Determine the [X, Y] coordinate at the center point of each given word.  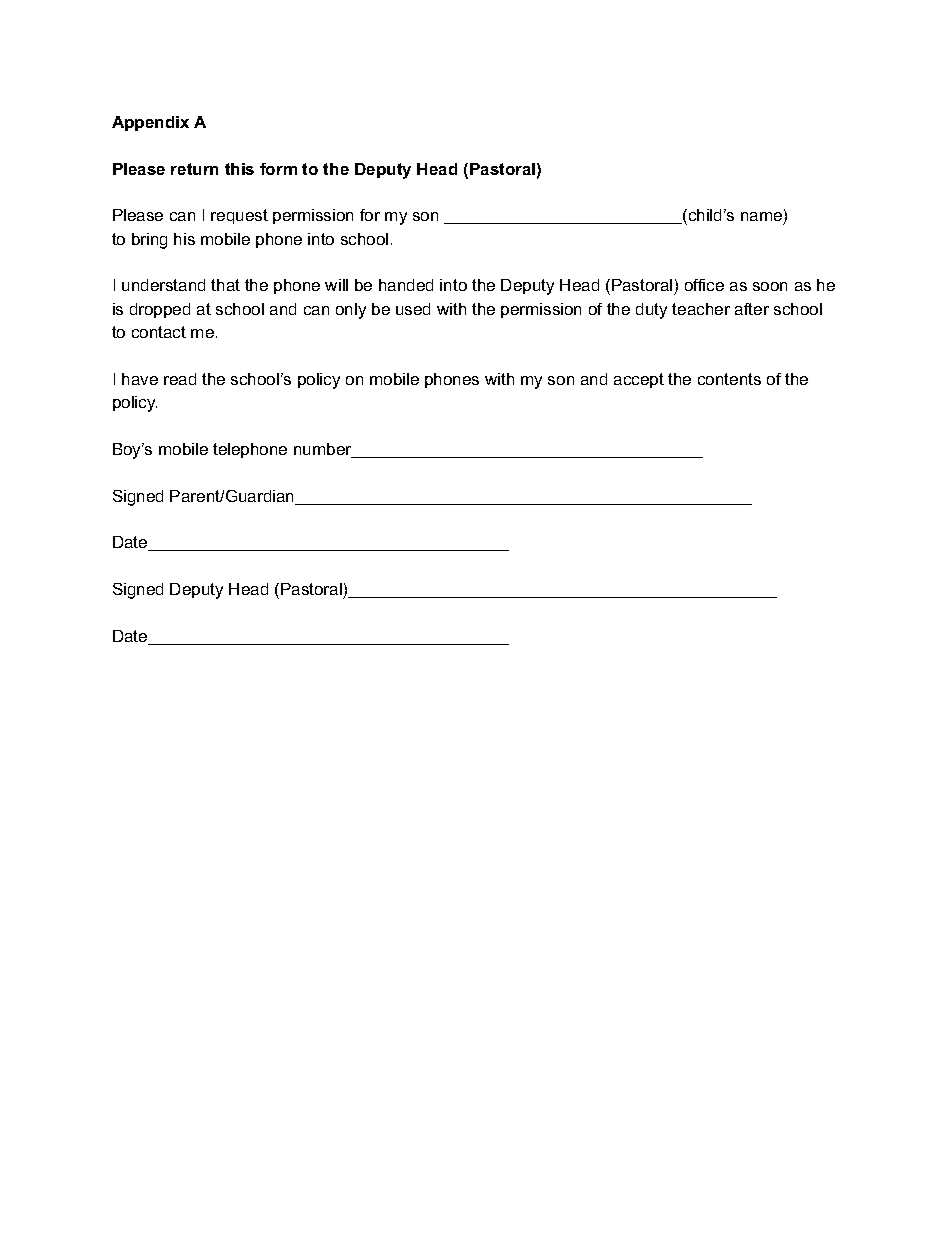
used [413, 309]
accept [639, 380]
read [180, 379]
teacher [701, 309]
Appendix [150, 123]
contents [729, 379]
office [704, 285]
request [239, 216]
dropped [160, 310]
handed [406, 285]
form [278, 169]
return [194, 169]
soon [770, 286]
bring [149, 241]
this [239, 169]
